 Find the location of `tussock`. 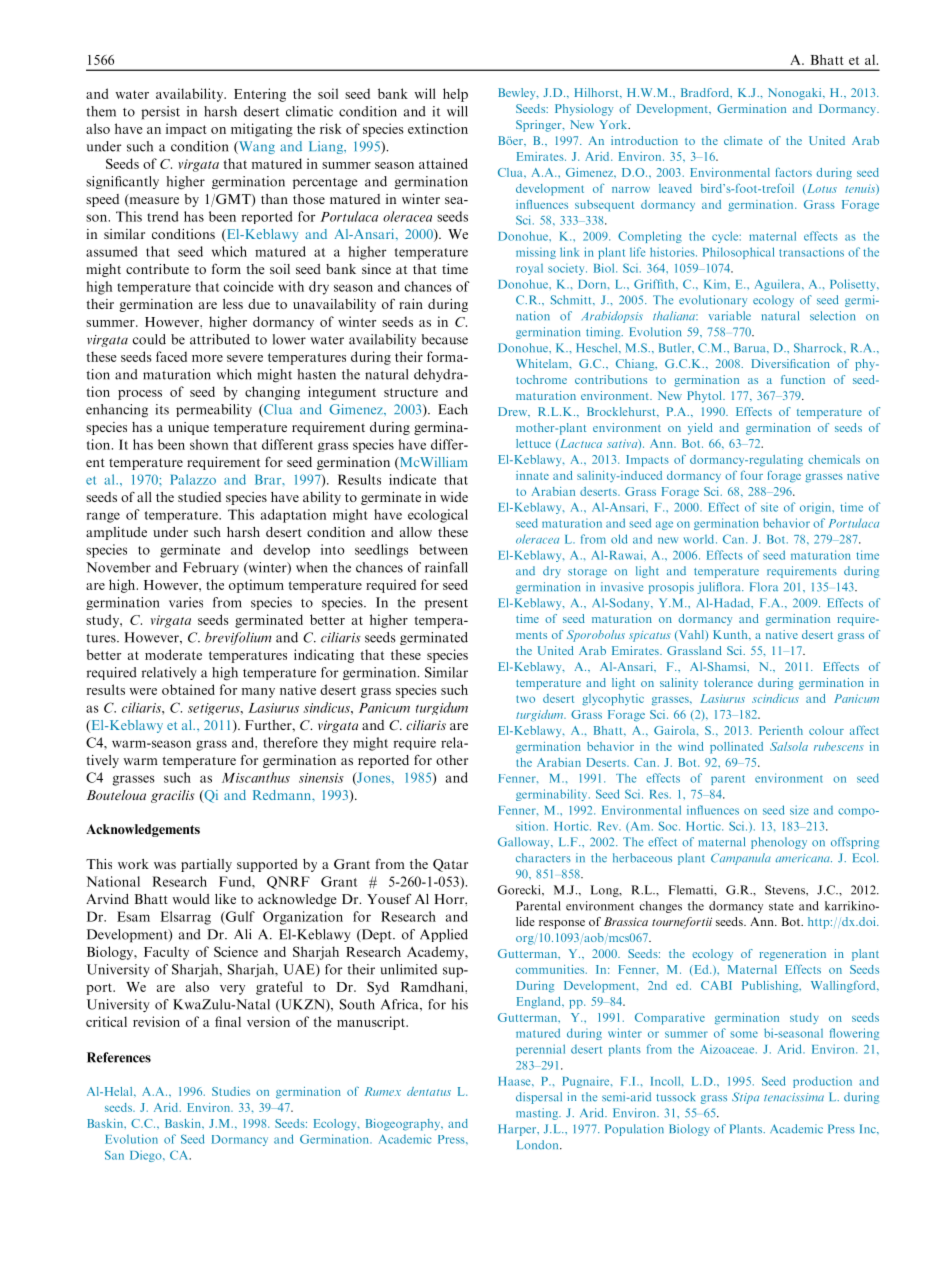

tussock is located at coordinates (675, 1097).
